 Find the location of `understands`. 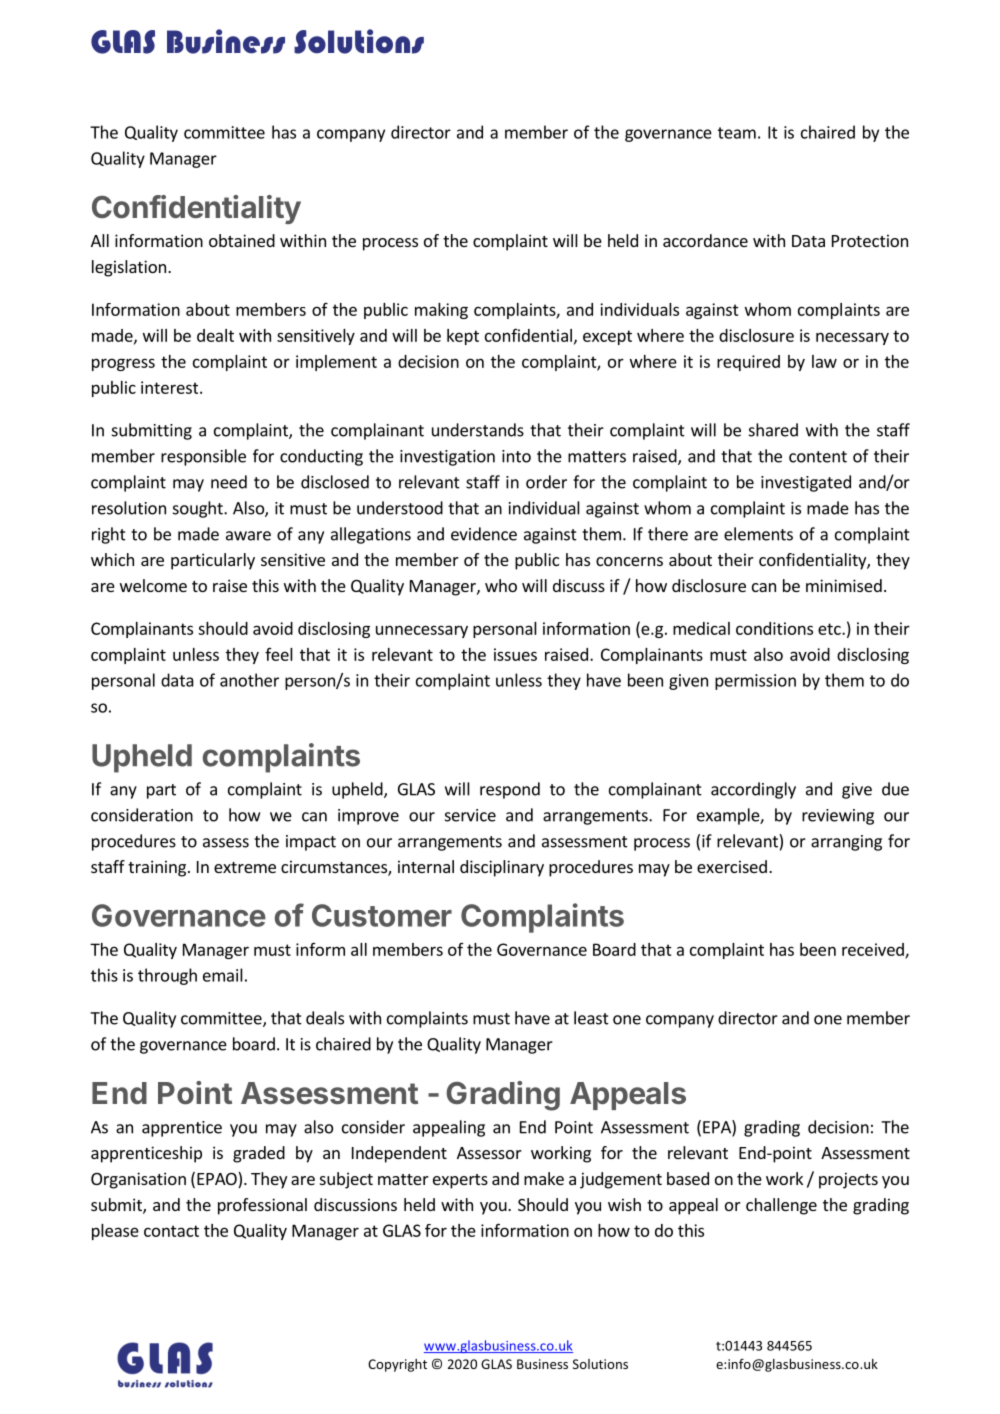

understands is located at coordinates (478, 430).
